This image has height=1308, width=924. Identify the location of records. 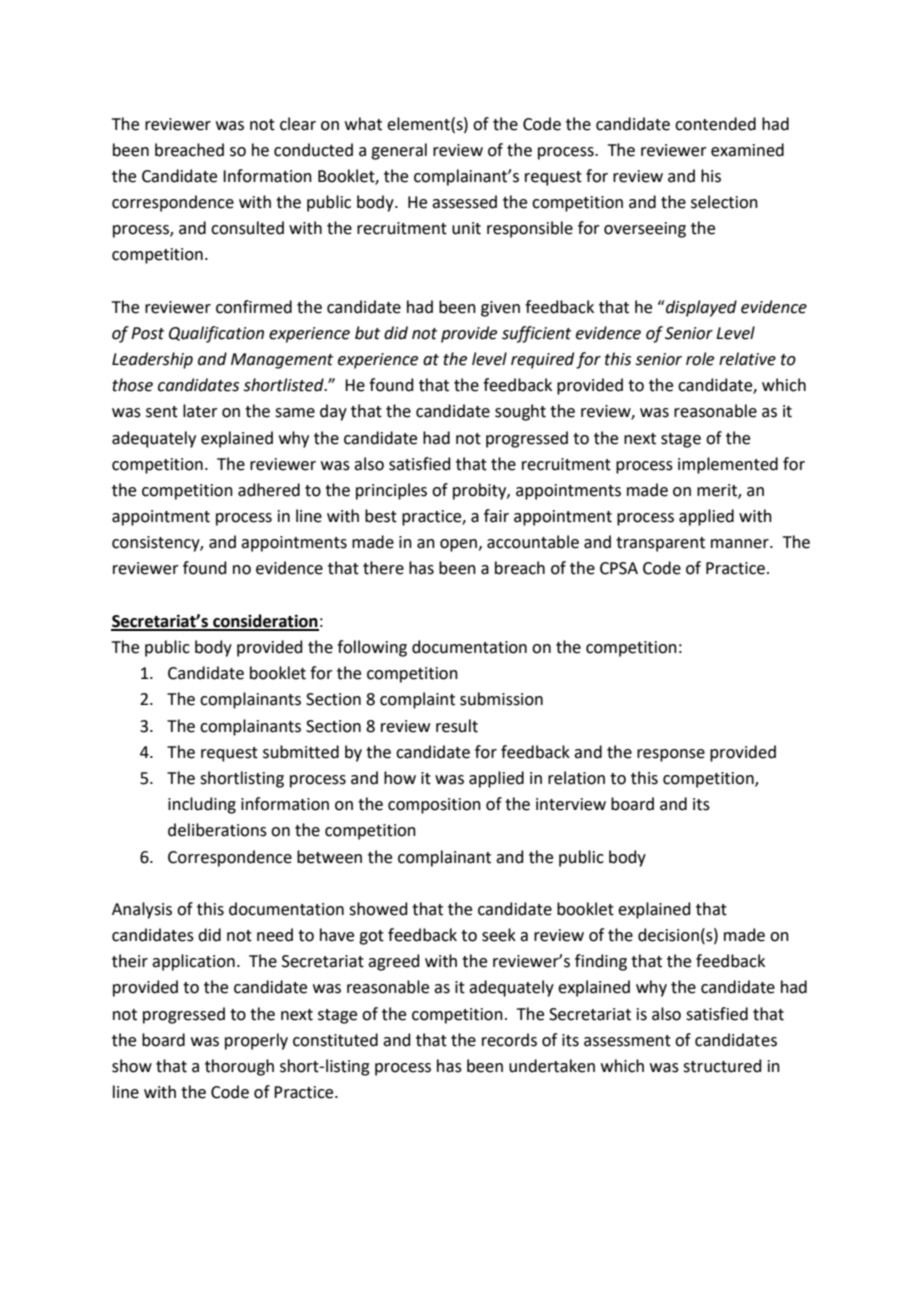
(509, 1040).
